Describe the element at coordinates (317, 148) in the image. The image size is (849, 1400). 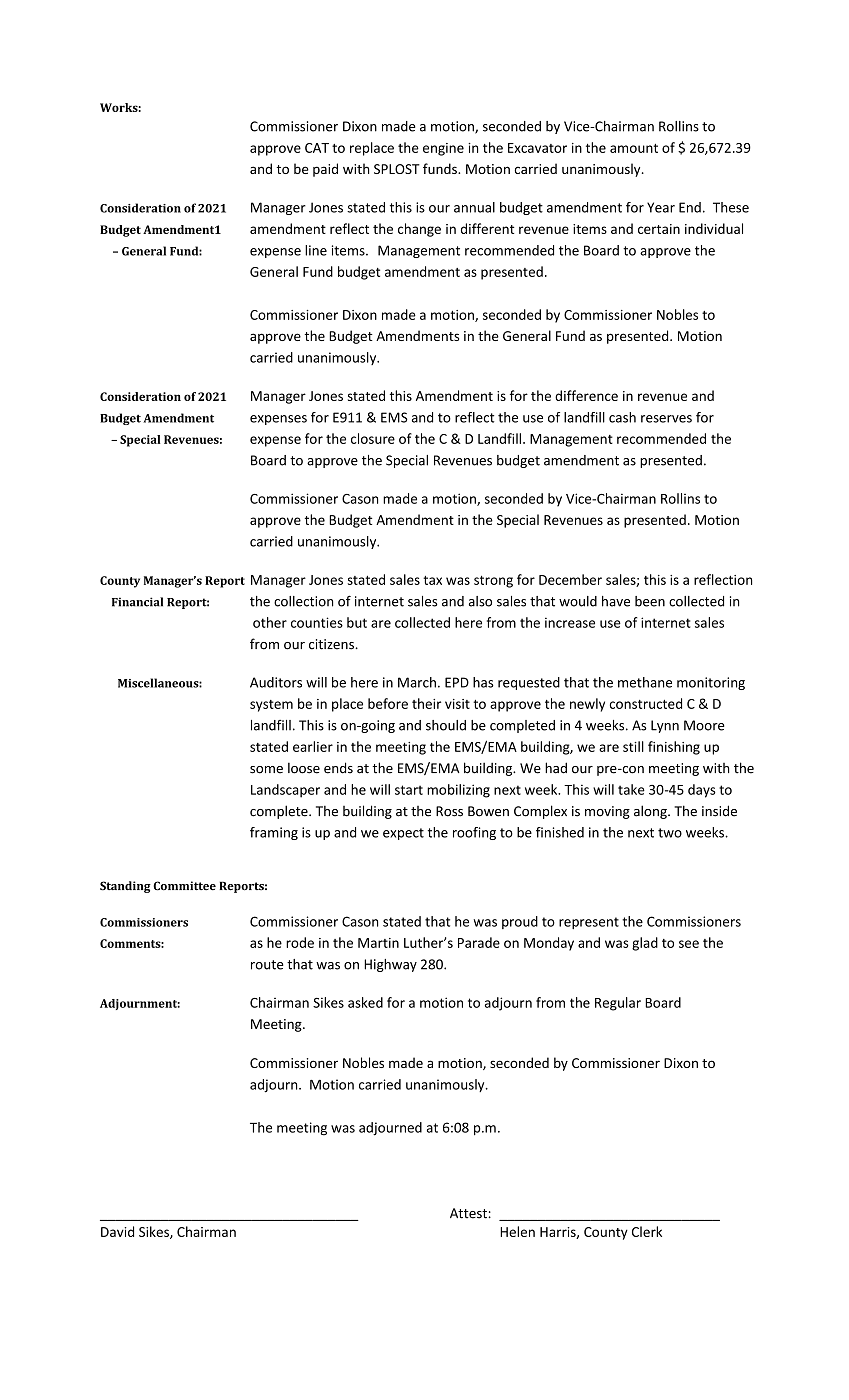
I see `CAT` at that location.
